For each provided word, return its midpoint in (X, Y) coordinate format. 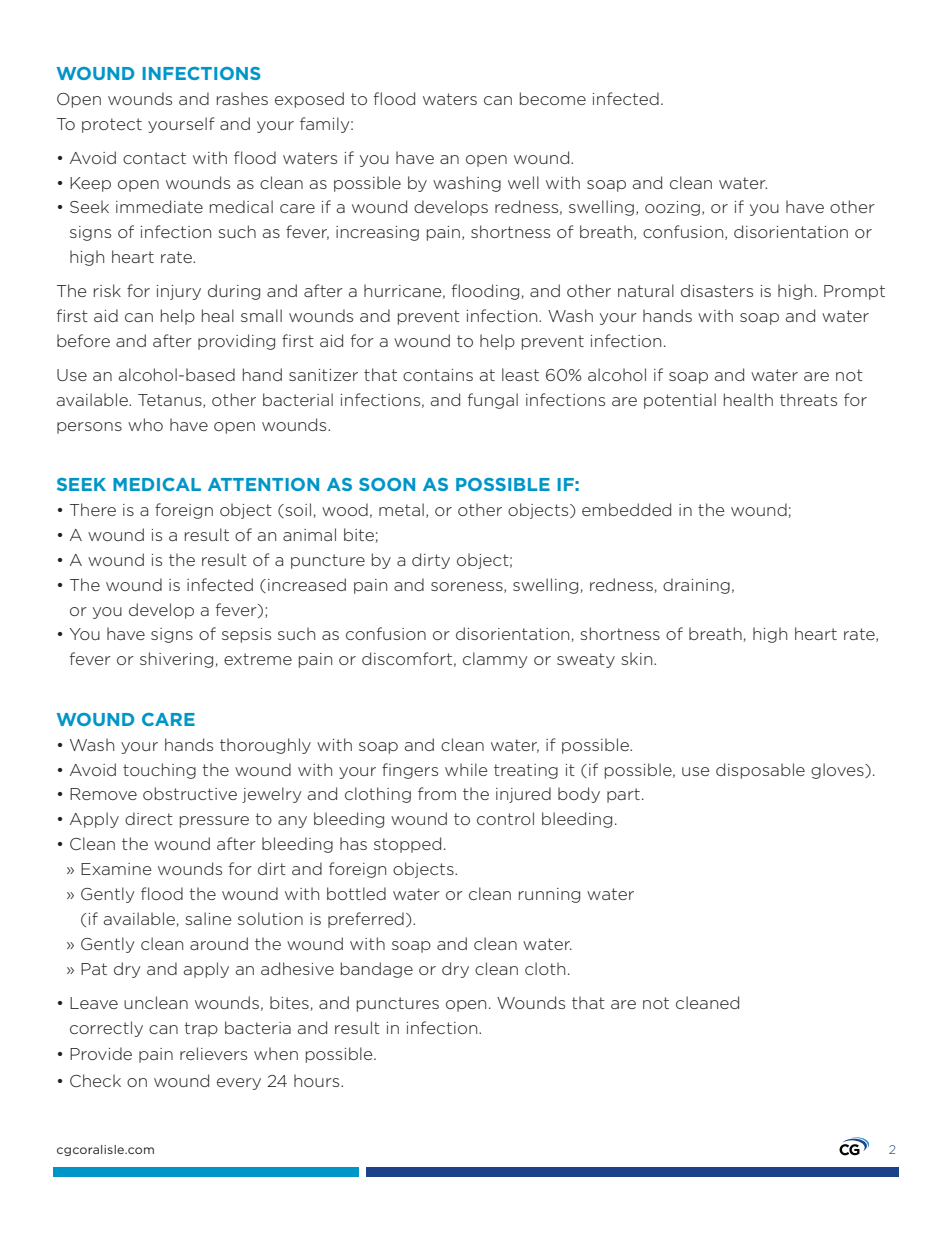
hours (318, 1080)
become (553, 98)
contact (154, 158)
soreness (468, 587)
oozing (672, 208)
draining (696, 586)
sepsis (246, 635)
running (549, 895)
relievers (213, 1053)
